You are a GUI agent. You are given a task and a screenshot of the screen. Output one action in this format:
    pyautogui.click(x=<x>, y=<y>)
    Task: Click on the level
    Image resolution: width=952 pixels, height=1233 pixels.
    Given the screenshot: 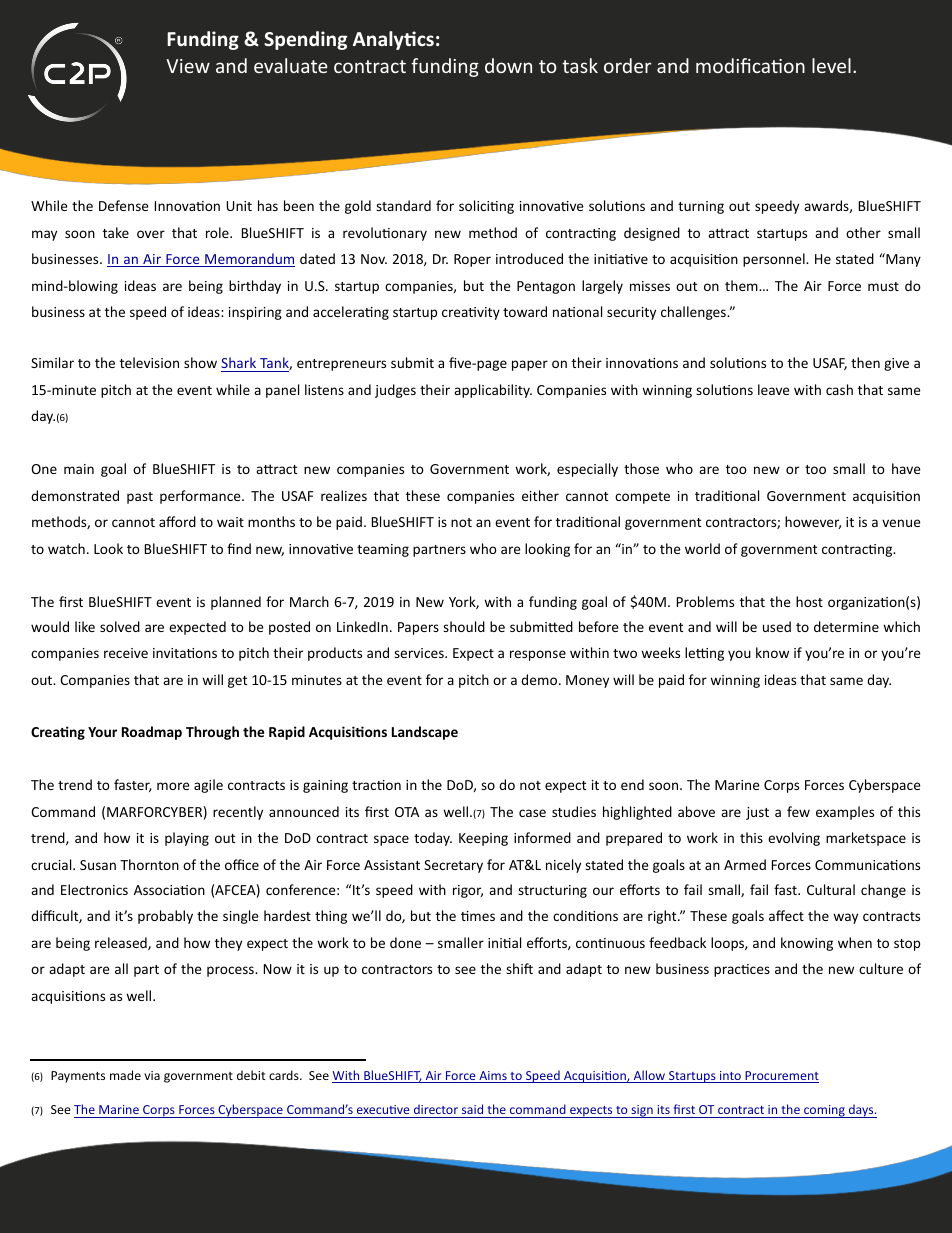 What is the action you would take?
    pyautogui.click(x=831, y=65)
